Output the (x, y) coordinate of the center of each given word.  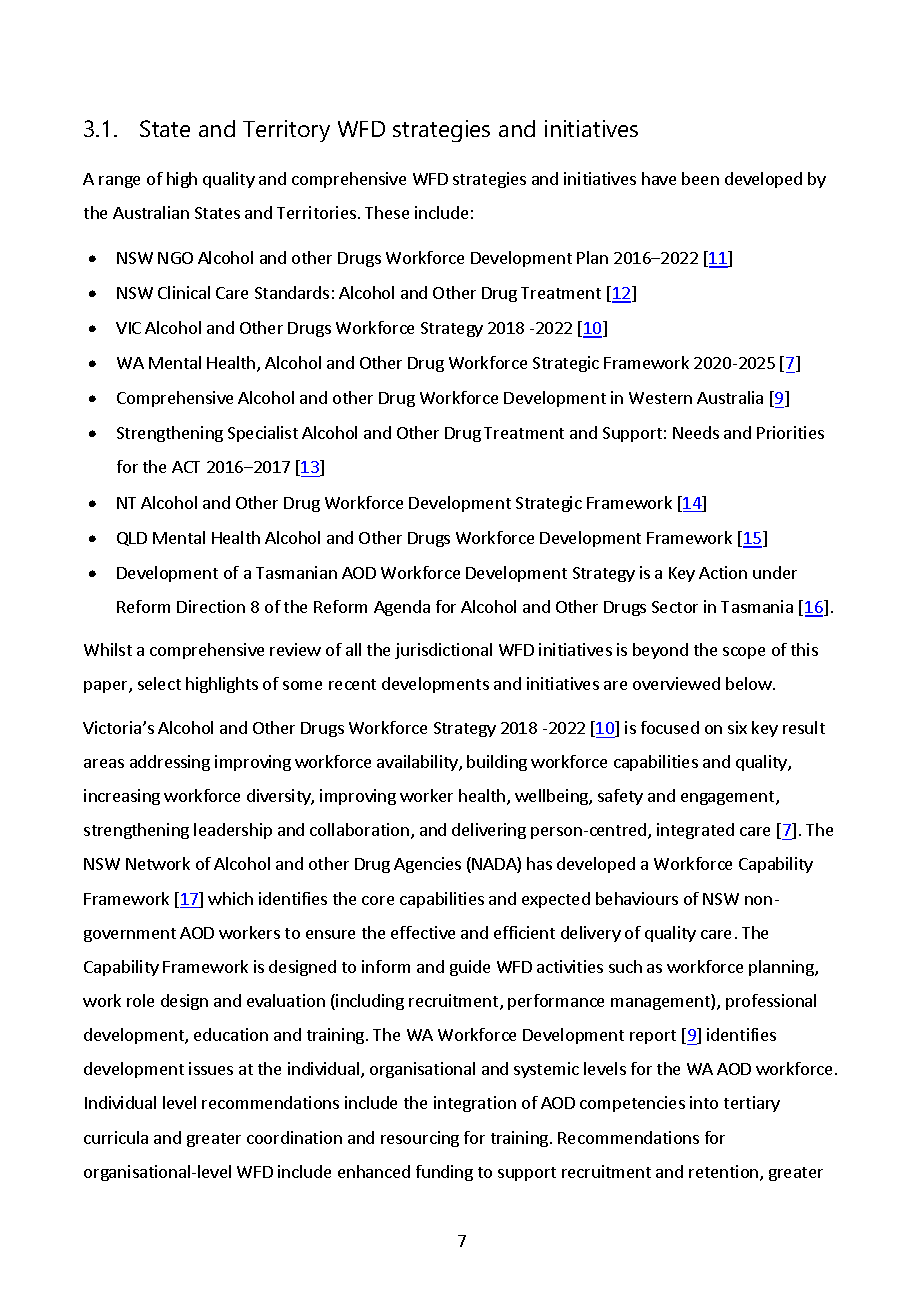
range (119, 182)
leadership (233, 831)
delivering (489, 831)
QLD (132, 539)
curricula (116, 1137)
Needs (696, 432)
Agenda (402, 608)
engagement (729, 798)
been (700, 178)
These (387, 212)
